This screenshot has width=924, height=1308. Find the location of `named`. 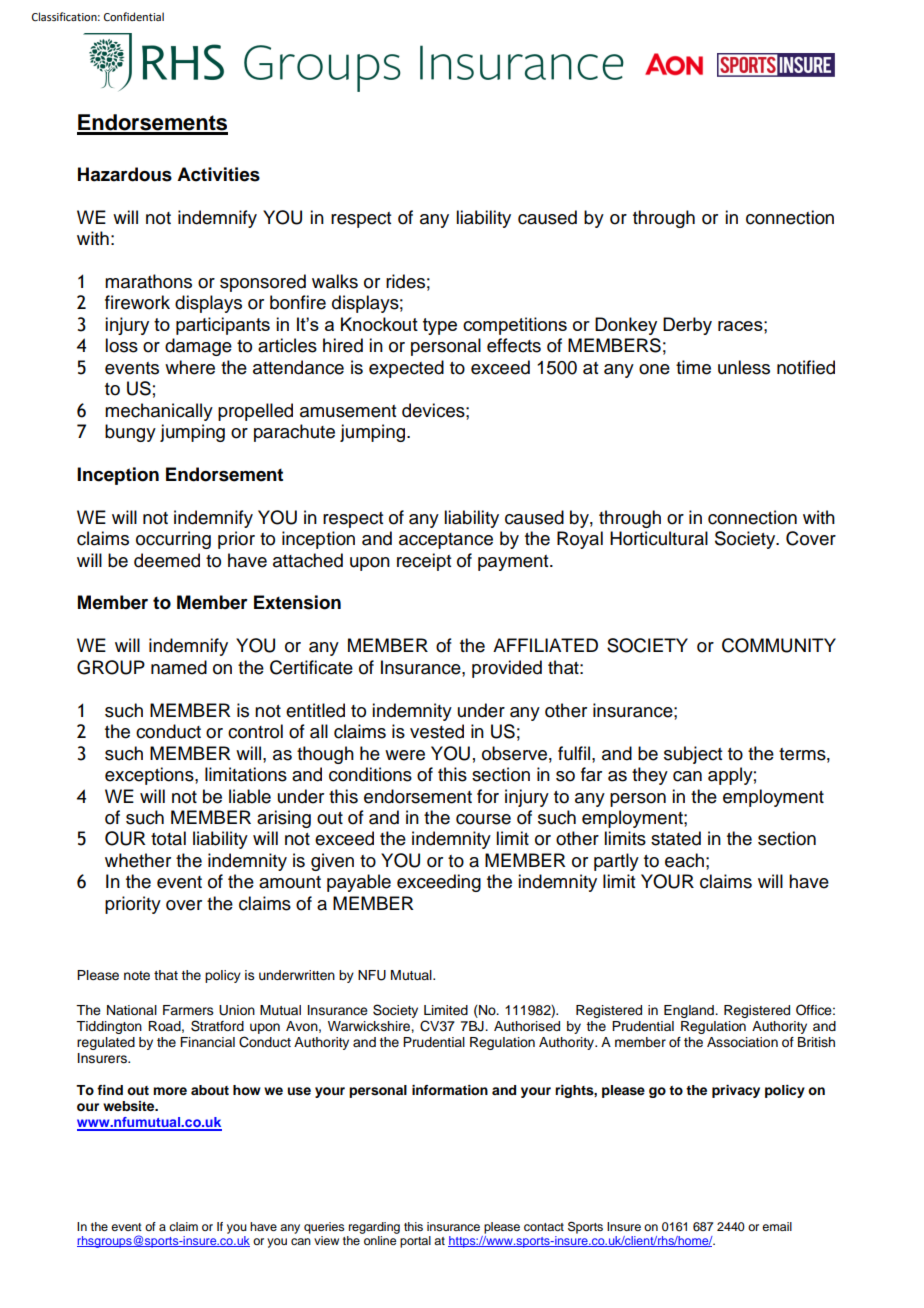

named is located at coordinates (179, 667).
